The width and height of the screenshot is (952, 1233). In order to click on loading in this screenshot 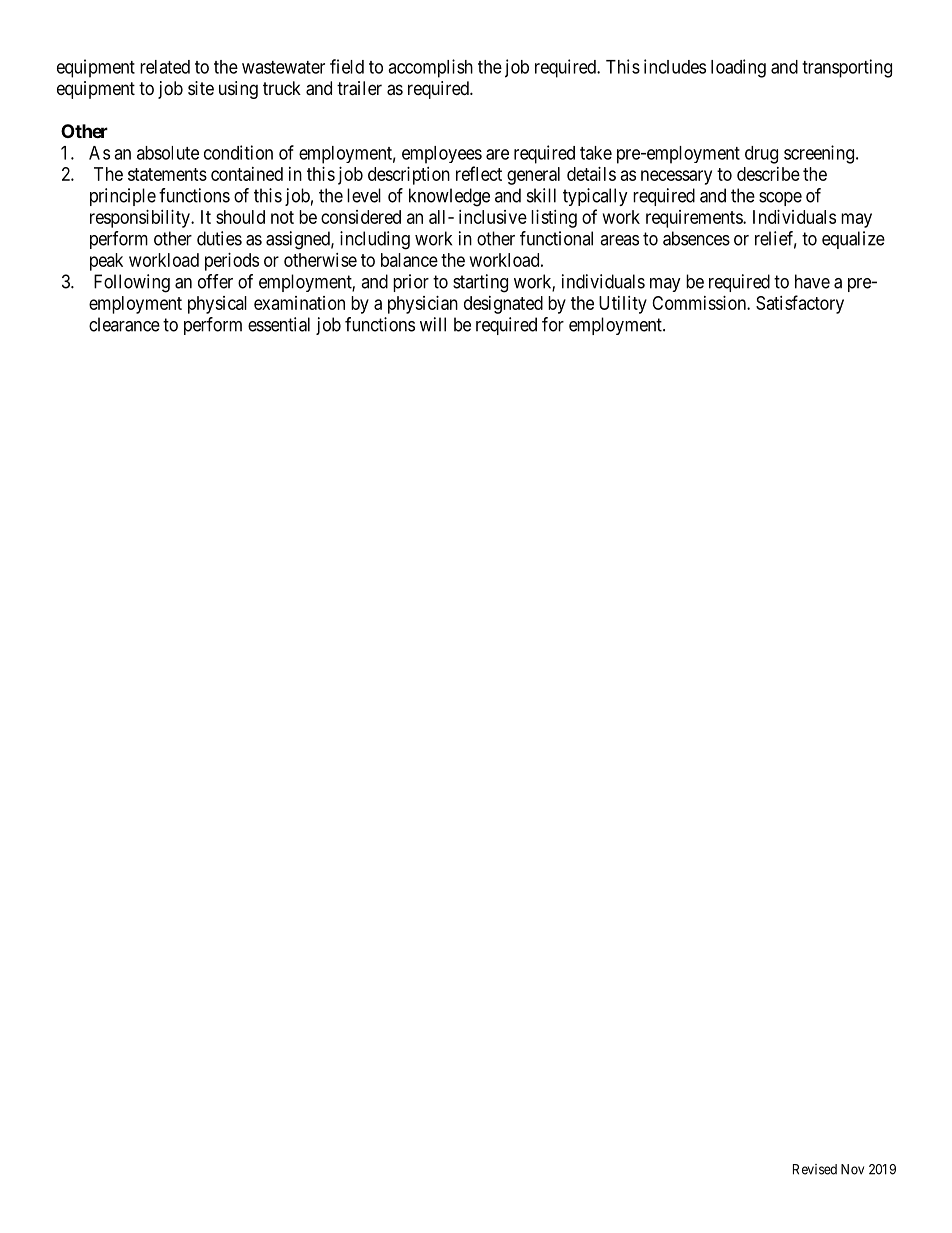, I will do `click(738, 68)`.
